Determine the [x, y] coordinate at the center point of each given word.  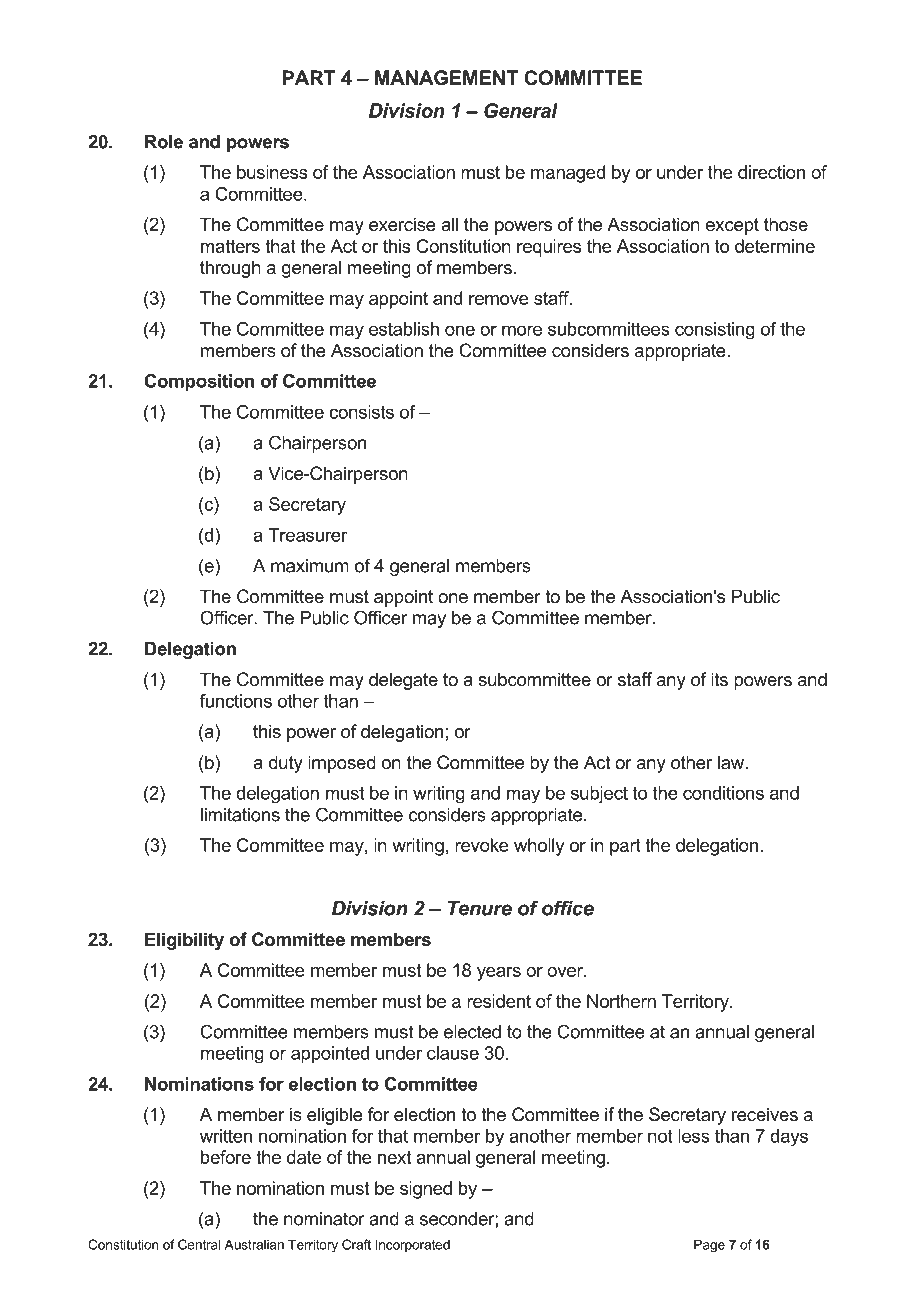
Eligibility [184, 941]
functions [236, 701]
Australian [254, 1244]
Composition [199, 382]
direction [771, 172]
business [272, 172]
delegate [403, 681]
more [522, 330]
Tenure [480, 908]
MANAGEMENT [446, 78]
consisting [715, 330]
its [719, 679]
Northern [621, 1001]
